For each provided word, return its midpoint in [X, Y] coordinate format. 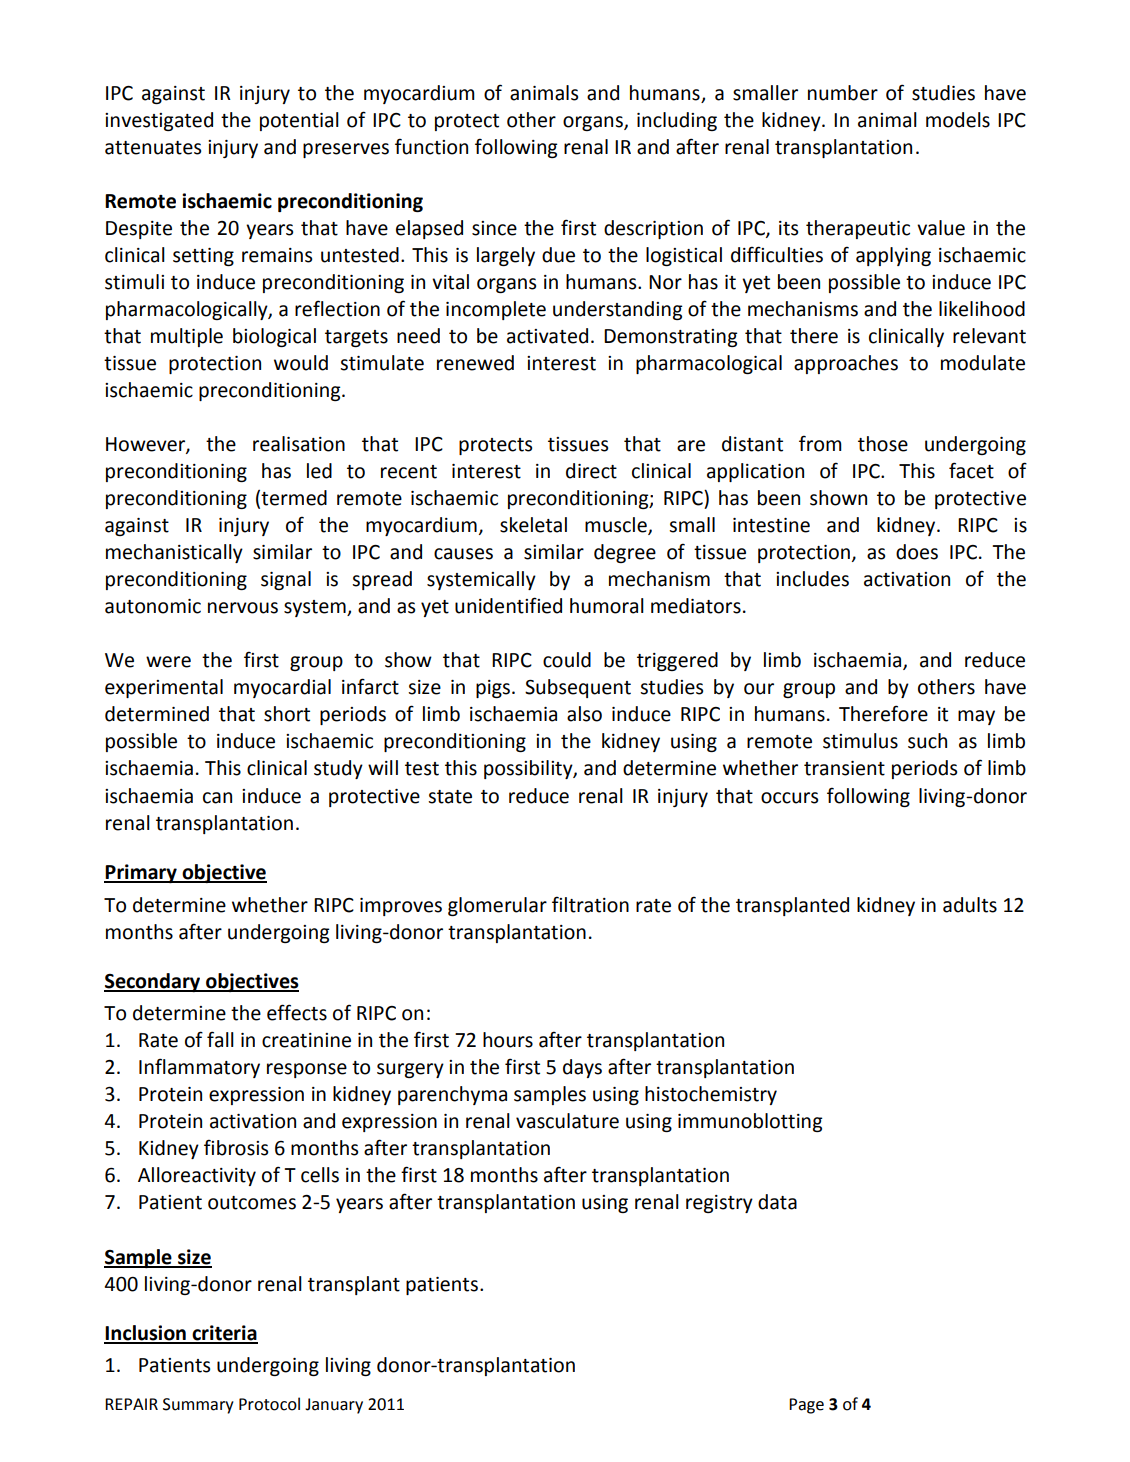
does [917, 552]
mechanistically [174, 553]
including [677, 121]
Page [806, 1406]
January [334, 1406]
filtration [590, 904]
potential [299, 121]
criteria [224, 1334]
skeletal [533, 525]
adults [970, 905]
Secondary [153, 982]
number [843, 93]
